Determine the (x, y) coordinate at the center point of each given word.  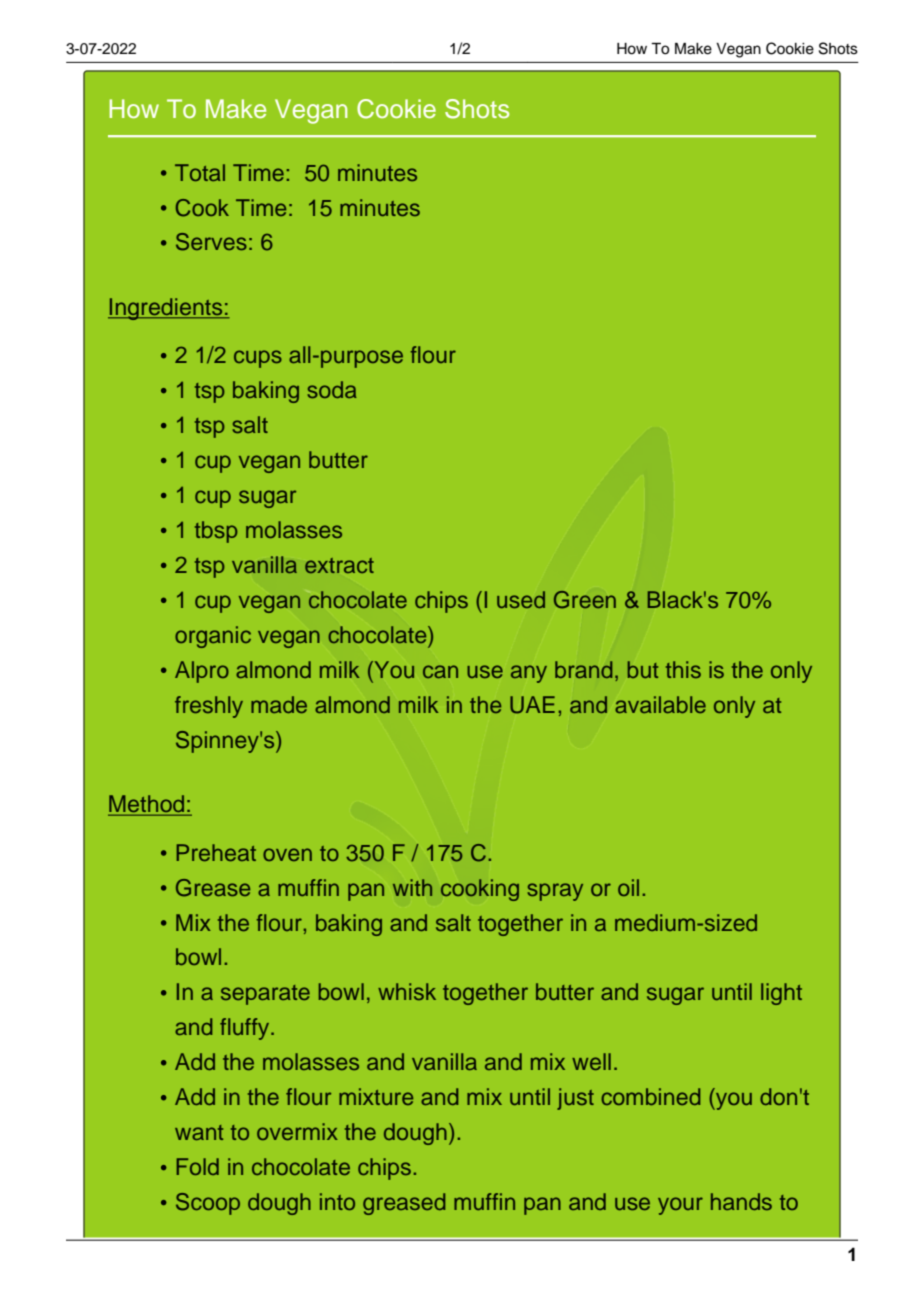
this (683, 669)
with (412, 887)
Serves (211, 242)
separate (265, 995)
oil (628, 887)
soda (332, 389)
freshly (209, 707)
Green (585, 600)
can (440, 671)
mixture (376, 1096)
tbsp (216, 532)
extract (339, 566)
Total (200, 172)
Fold (197, 1166)
